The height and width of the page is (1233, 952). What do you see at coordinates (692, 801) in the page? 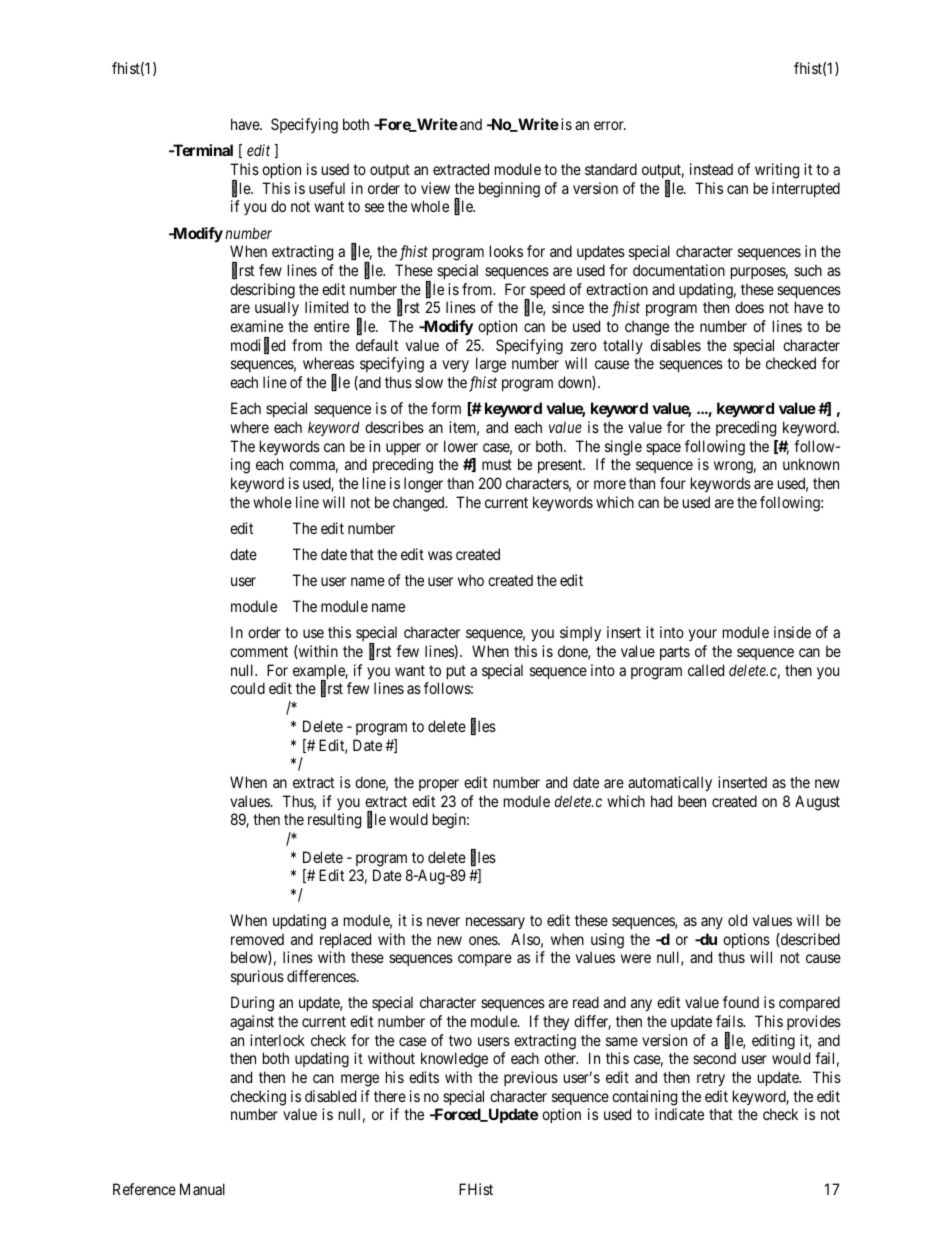
I see `been` at bounding box center [692, 801].
